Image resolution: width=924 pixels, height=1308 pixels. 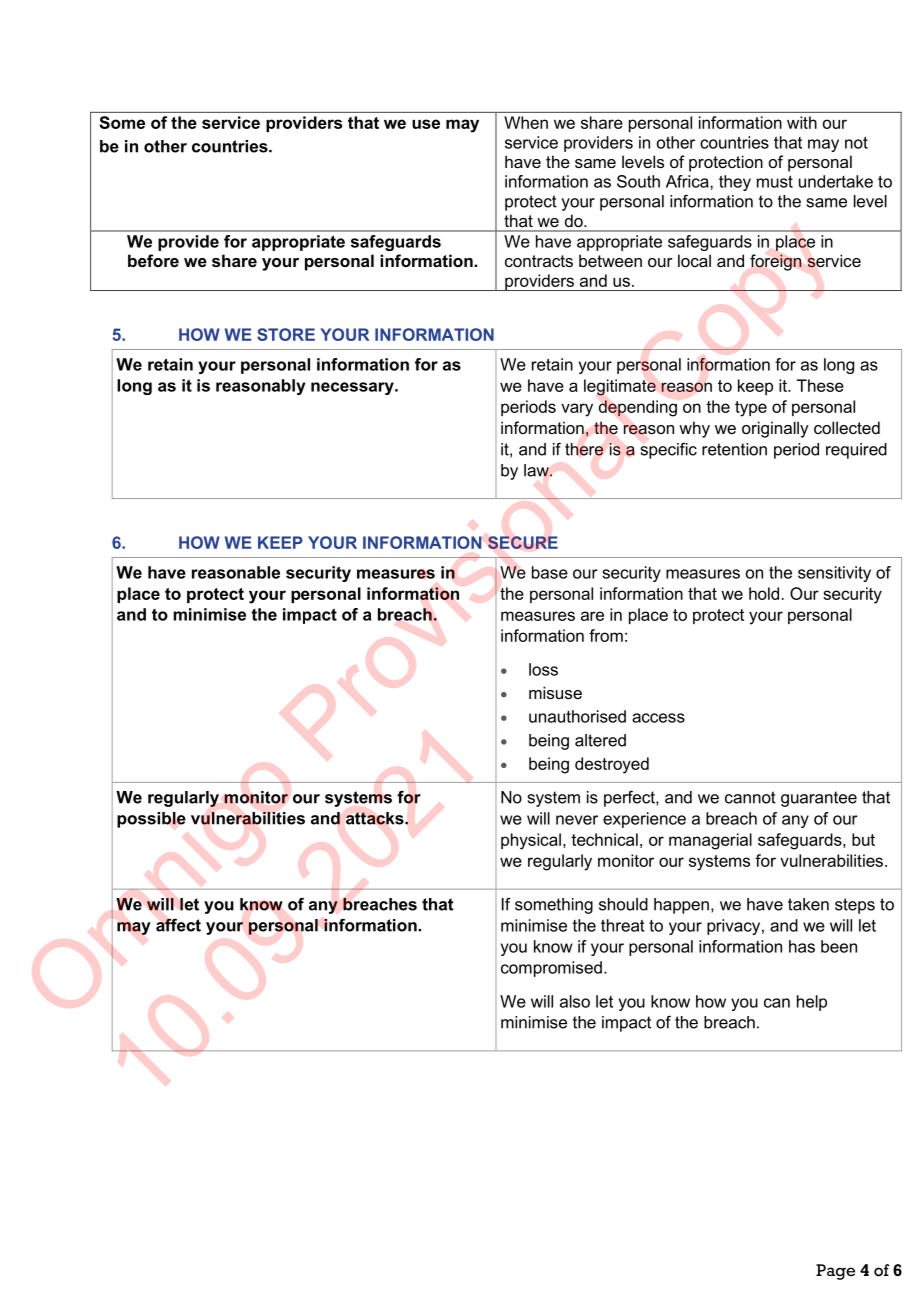 I want to click on affect, so click(x=178, y=925).
